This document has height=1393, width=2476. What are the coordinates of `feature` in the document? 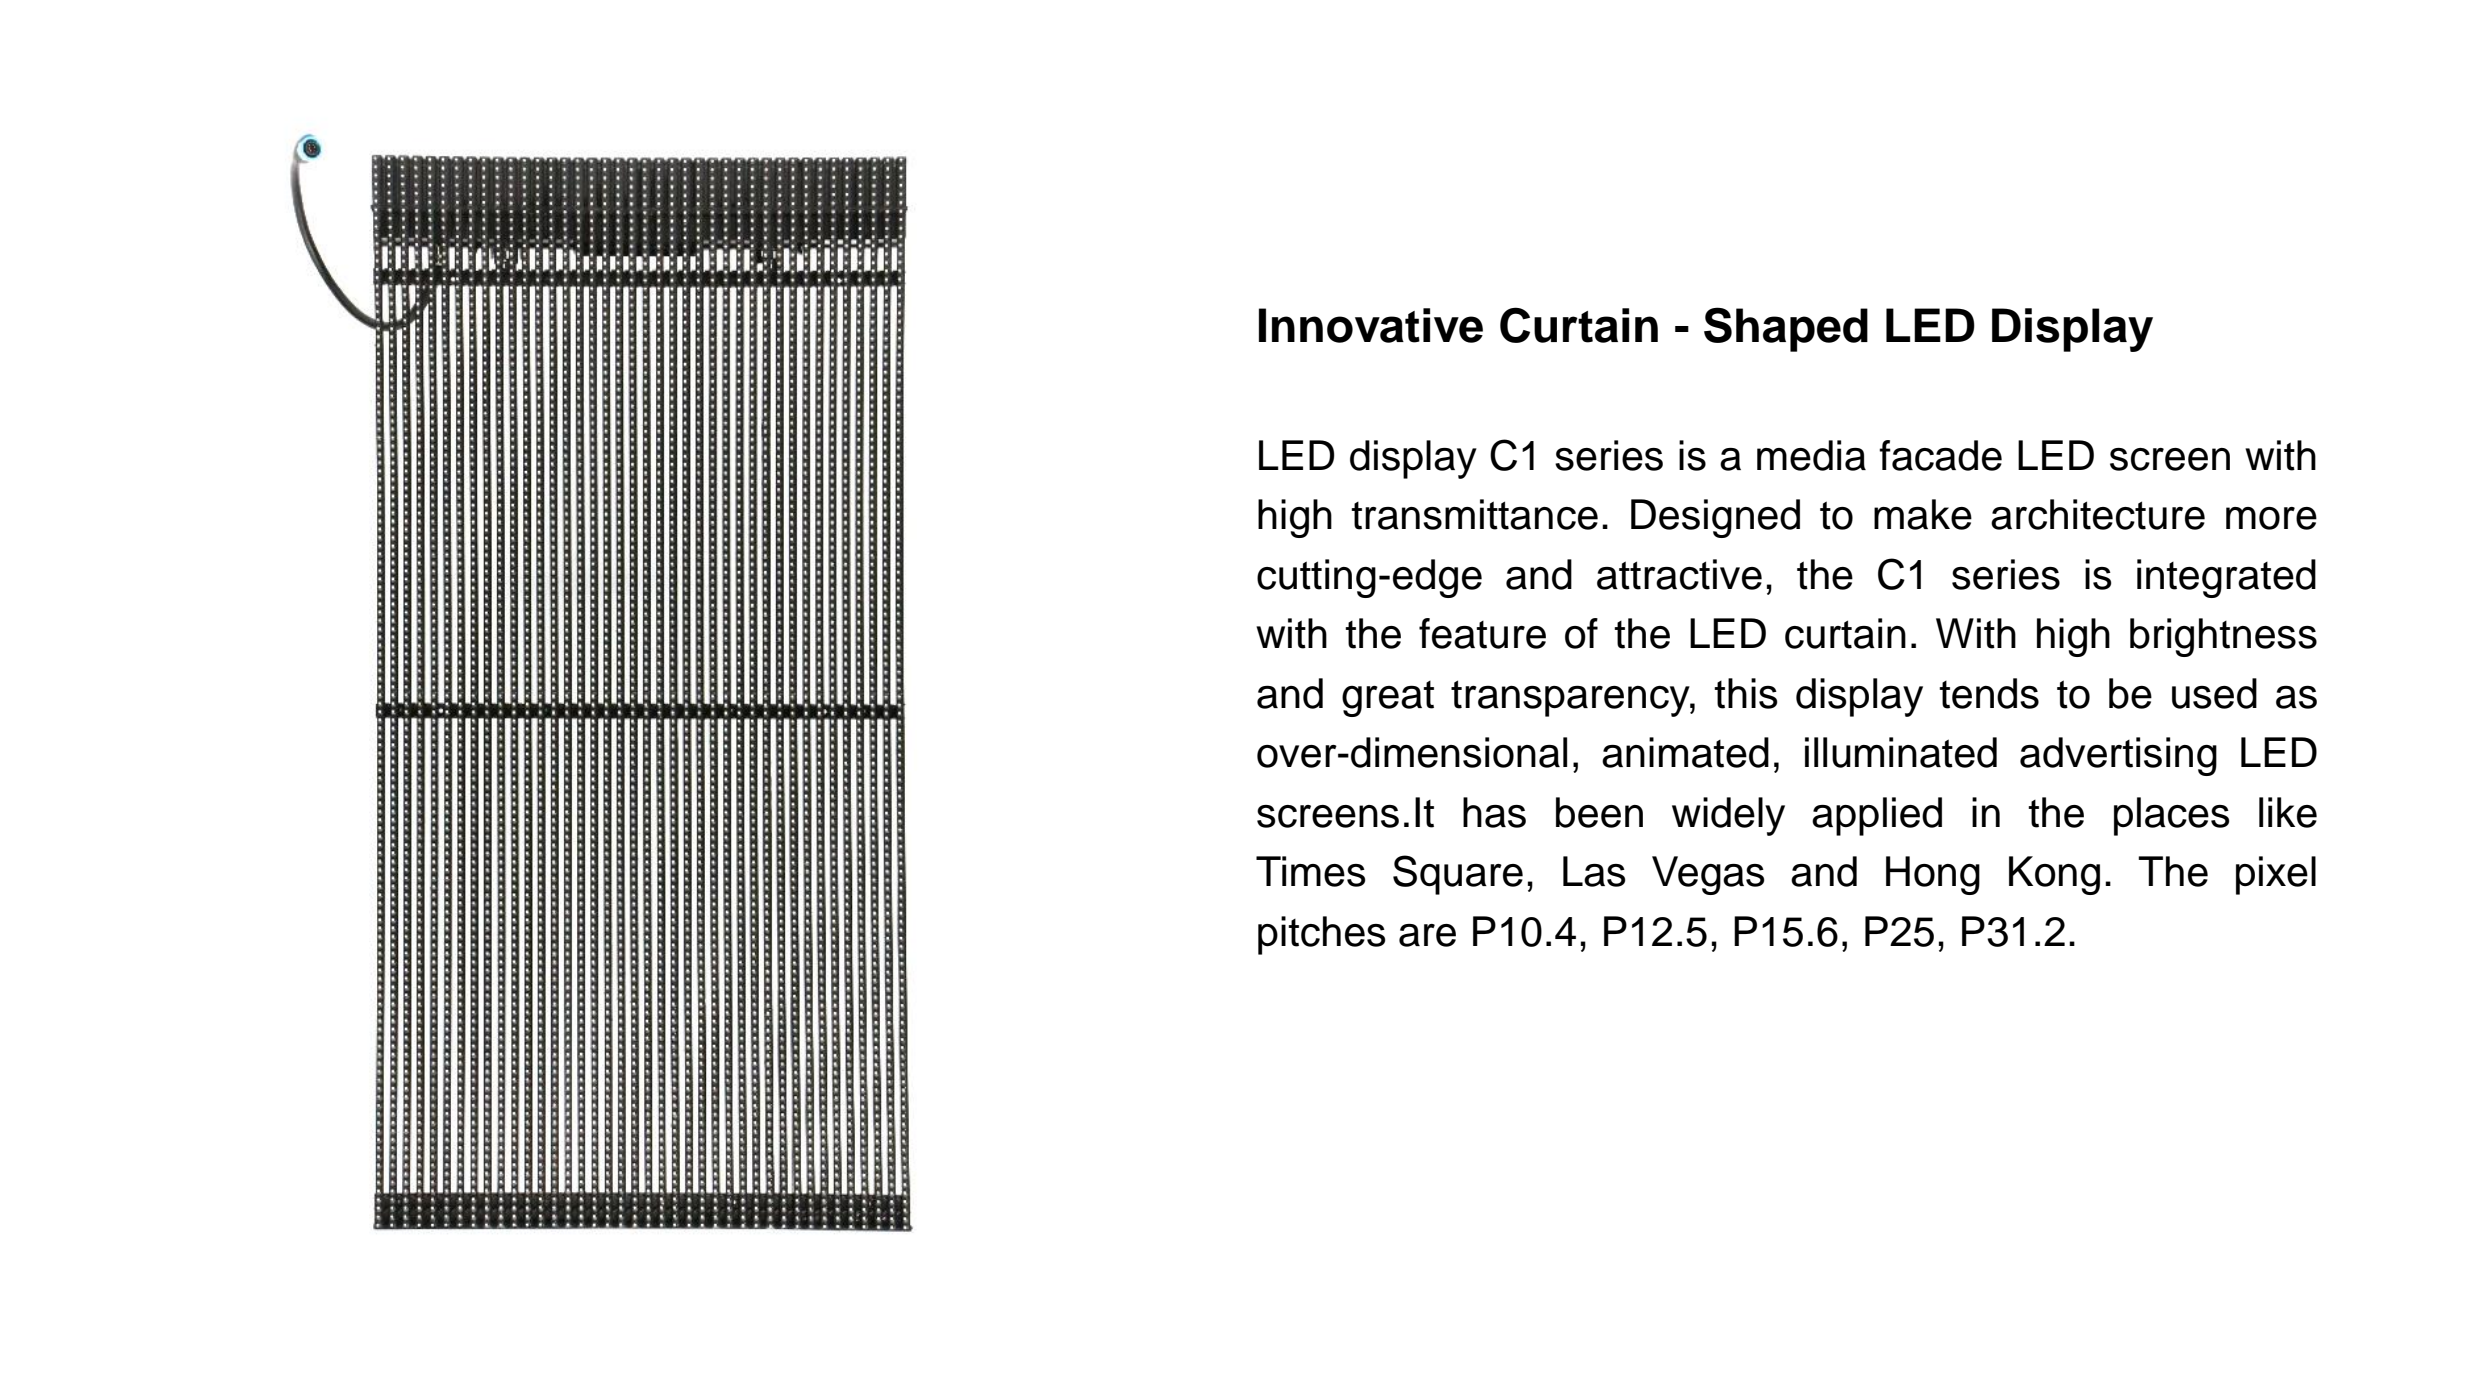 It's located at (1482, 633).
